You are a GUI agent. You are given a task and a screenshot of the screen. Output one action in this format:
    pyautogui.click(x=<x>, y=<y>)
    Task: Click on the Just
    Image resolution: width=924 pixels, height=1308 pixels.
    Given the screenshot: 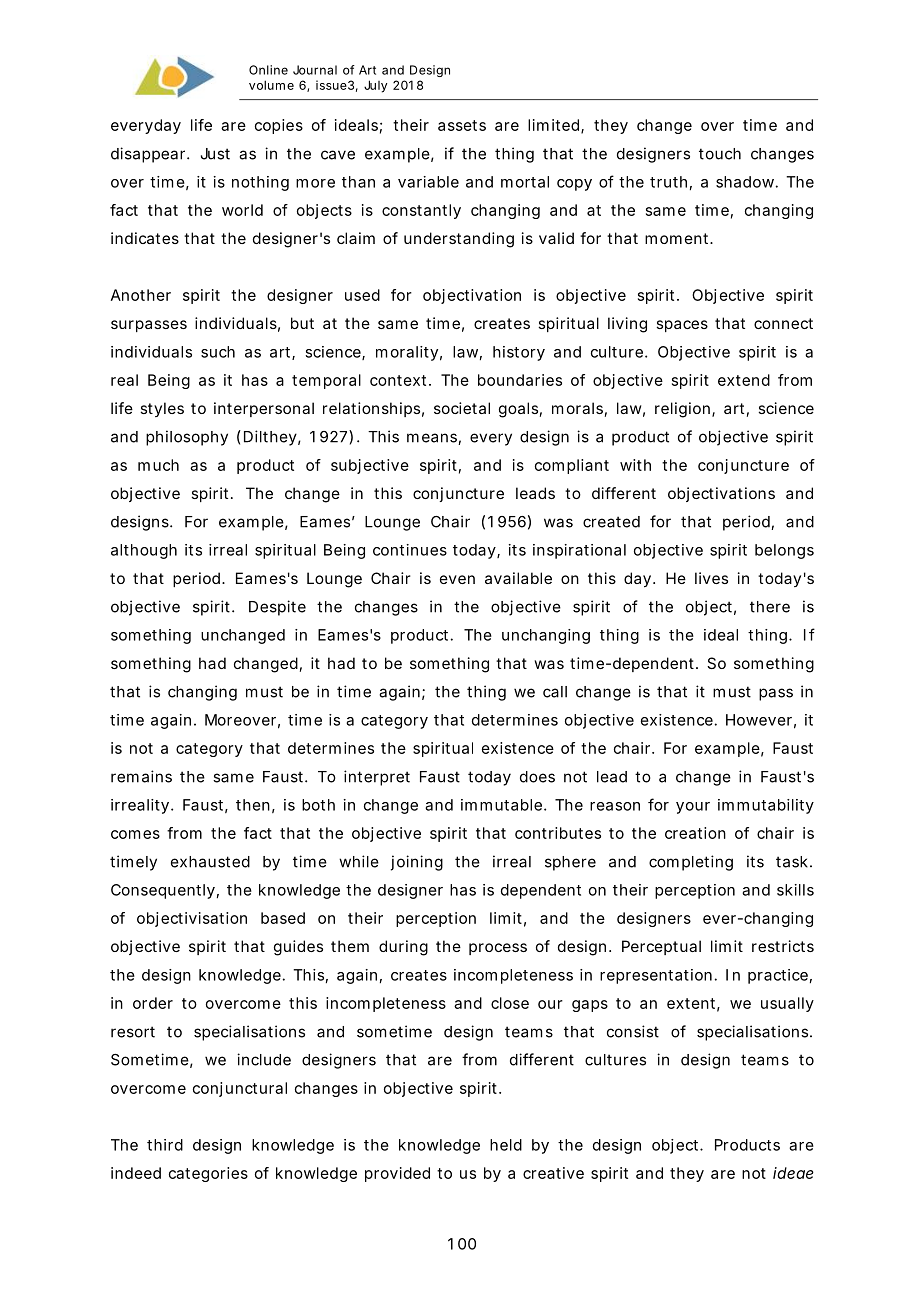 What is the action you would take?
    pyautogui.click(x=215, y=154)
